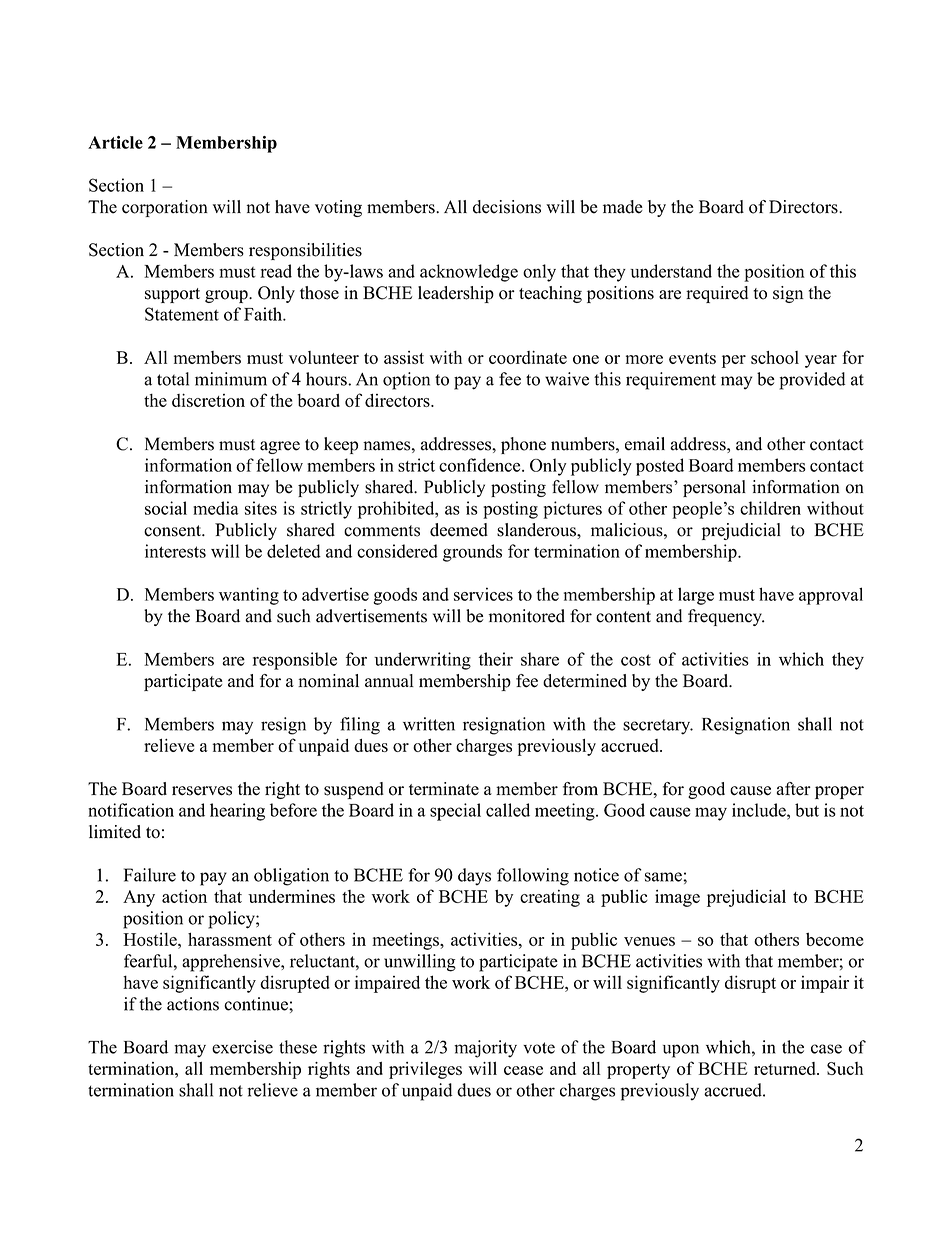 Image resolution: width=952 pixels, height=1233 pixels. I want to click on school, so click(775, 357).
